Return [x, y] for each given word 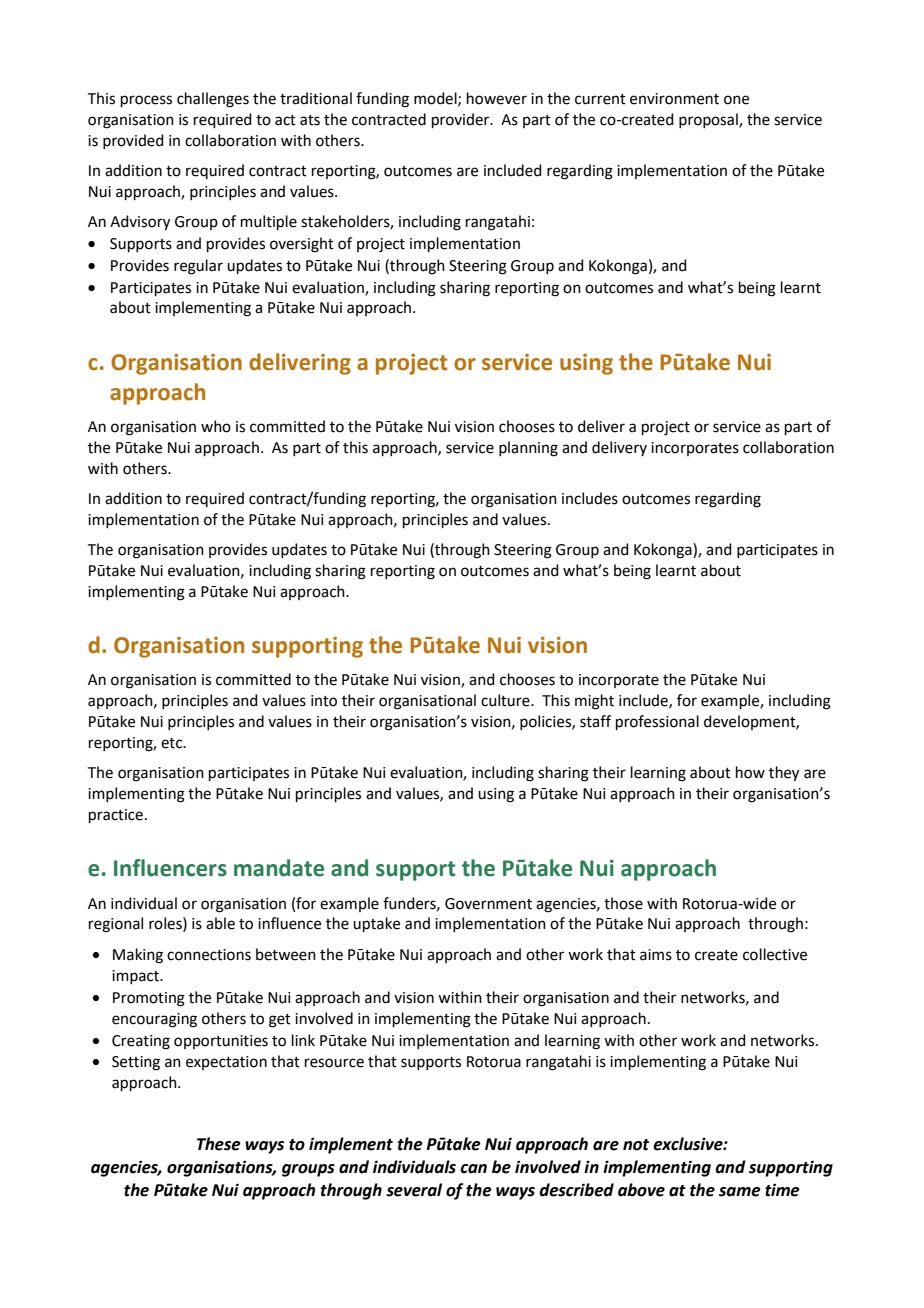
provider [462, 120]
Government [488, 904]
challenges [213, 100]
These [219, 1144]
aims [656, 955]
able [220, 923]
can [473, 1169]
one [736, 100]
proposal [709, 120]
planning [528, 449]
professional [657, 722]
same [740, 1192]
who [216, 426]
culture [506, 700]
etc [173, 743]
